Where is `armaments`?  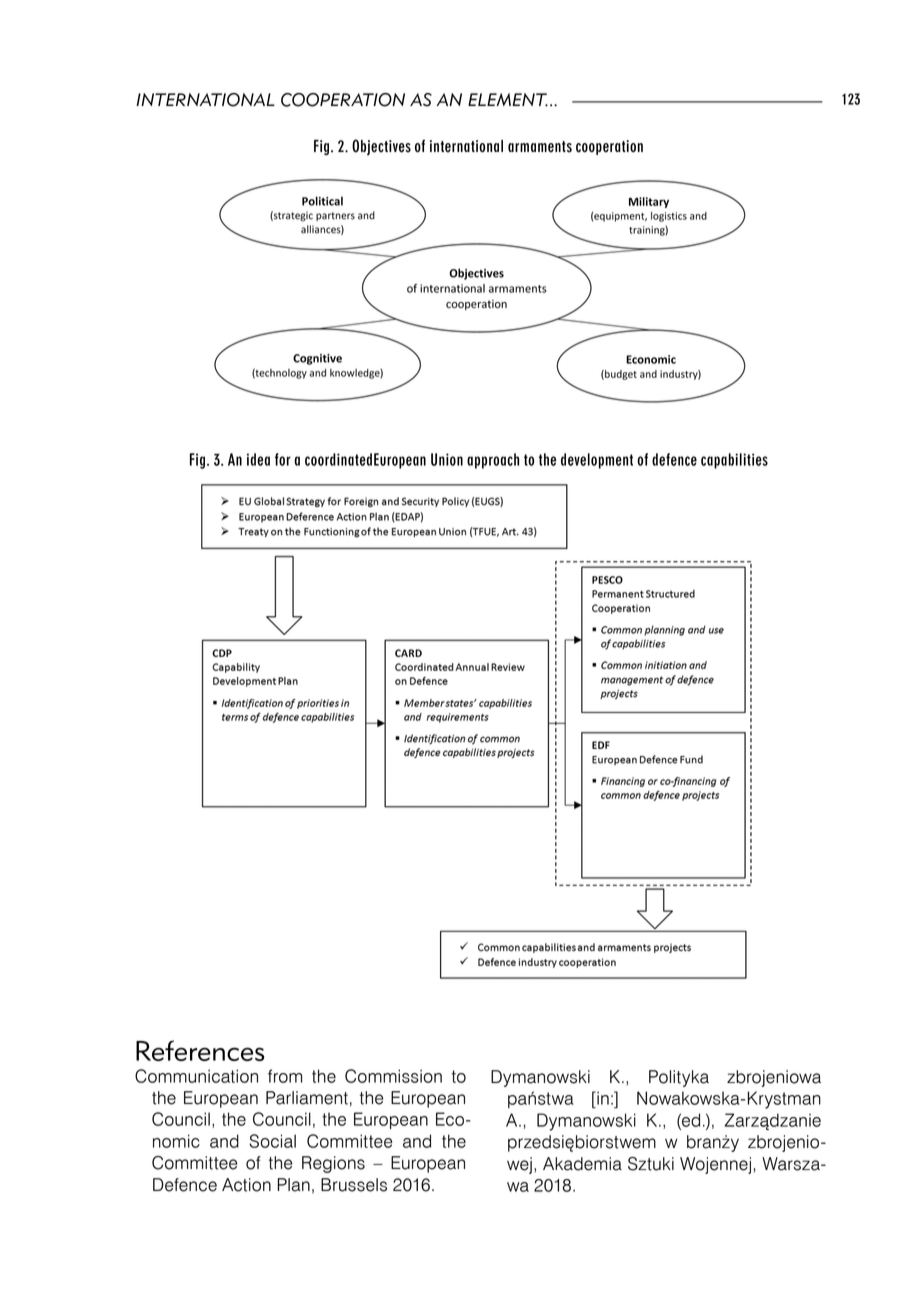
armaments is located at coordinates (540, 147).
